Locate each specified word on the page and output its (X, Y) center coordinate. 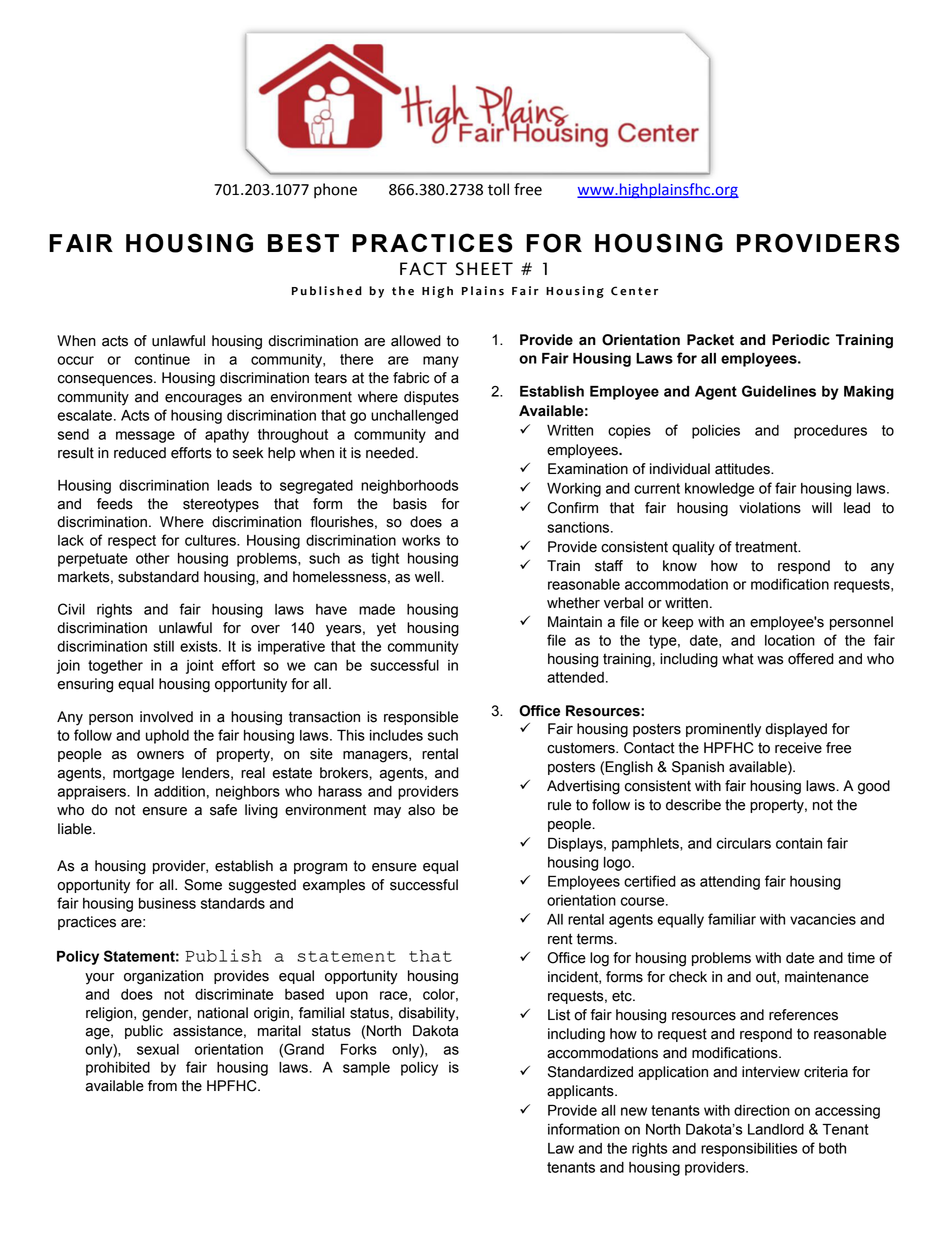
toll (498, 189)
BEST (303, 243)
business (167, 903)
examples (334, 886)
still (163, 646)
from (162, 1086)
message (145, 437)
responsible (421, 718)
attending (730, 883)
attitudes (743, 469)
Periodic (801, 340)
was (770, 660)
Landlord (776, 1129)
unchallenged (414, 417)
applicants (581, 1092)
